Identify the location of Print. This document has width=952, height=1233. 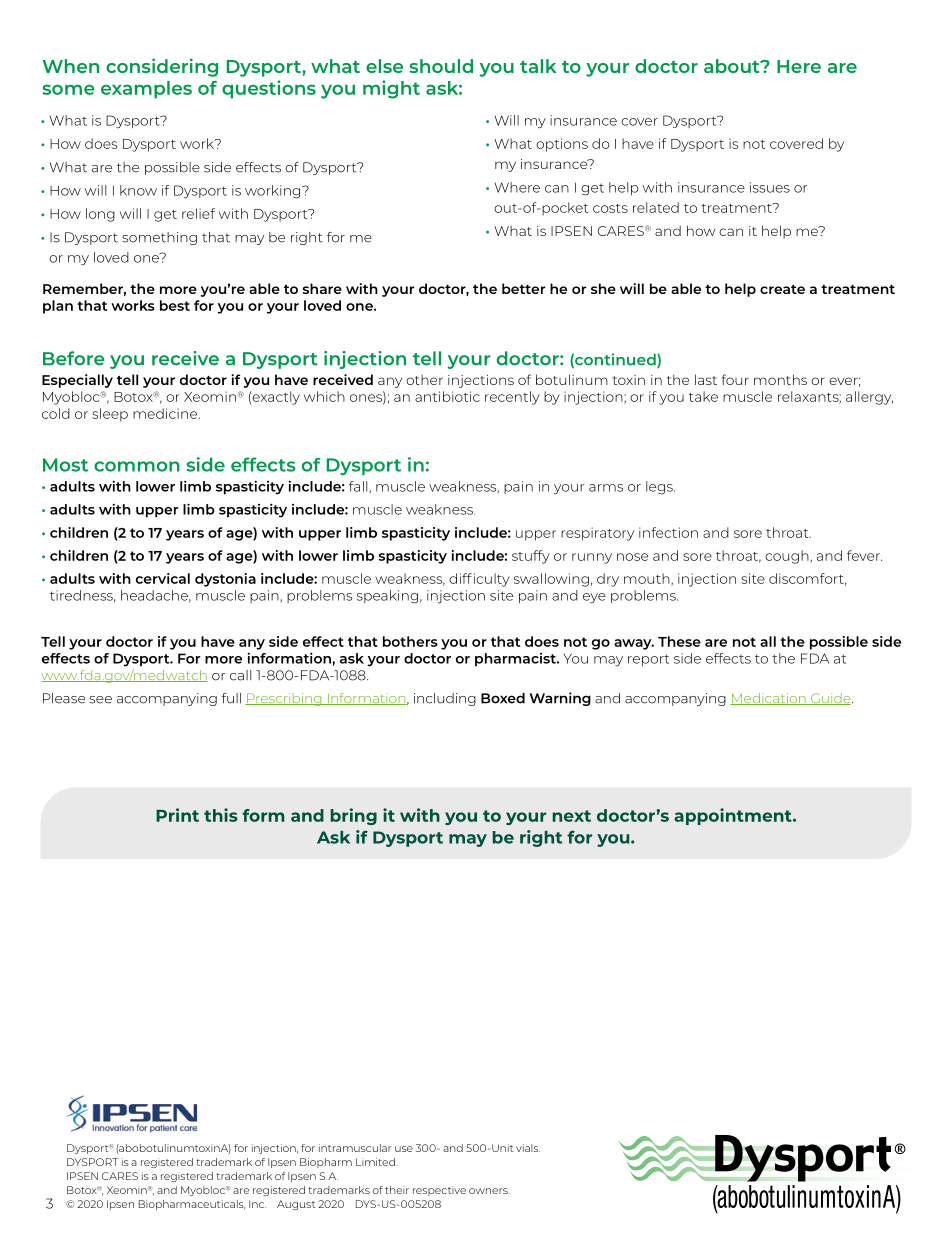
(177, 815).
